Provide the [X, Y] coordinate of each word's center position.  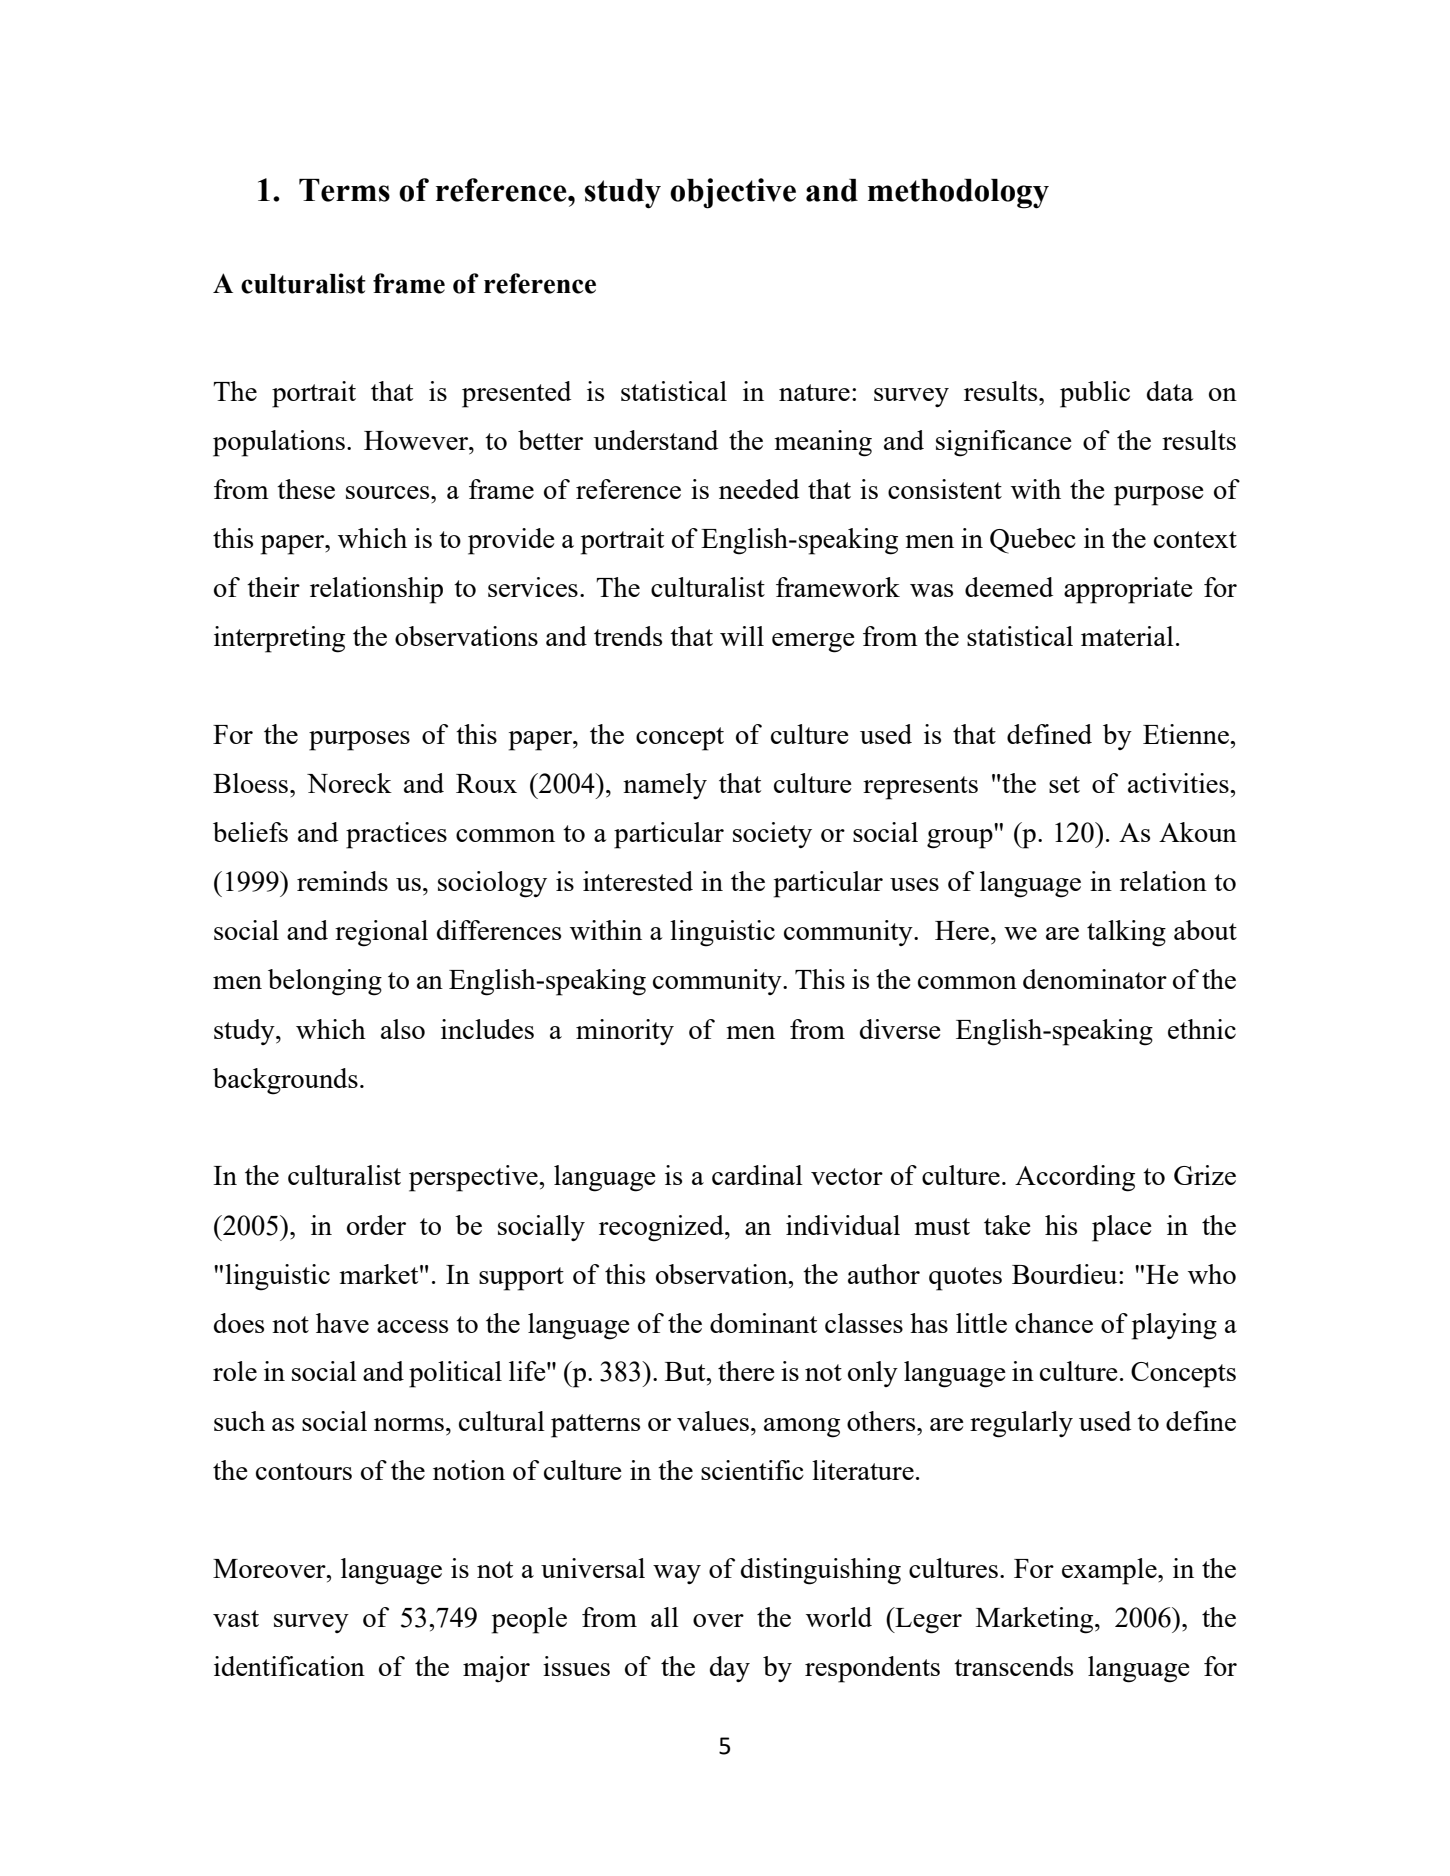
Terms [344, 190]
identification [289, 1666]
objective [733, 193]
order [376, 1225]
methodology [958, 194]
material [1127, 636]
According [1075, 1178]
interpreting [279, 639]
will [742, 636]
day [730, 1669]
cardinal [757, 1175]
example [1110, 1571]
